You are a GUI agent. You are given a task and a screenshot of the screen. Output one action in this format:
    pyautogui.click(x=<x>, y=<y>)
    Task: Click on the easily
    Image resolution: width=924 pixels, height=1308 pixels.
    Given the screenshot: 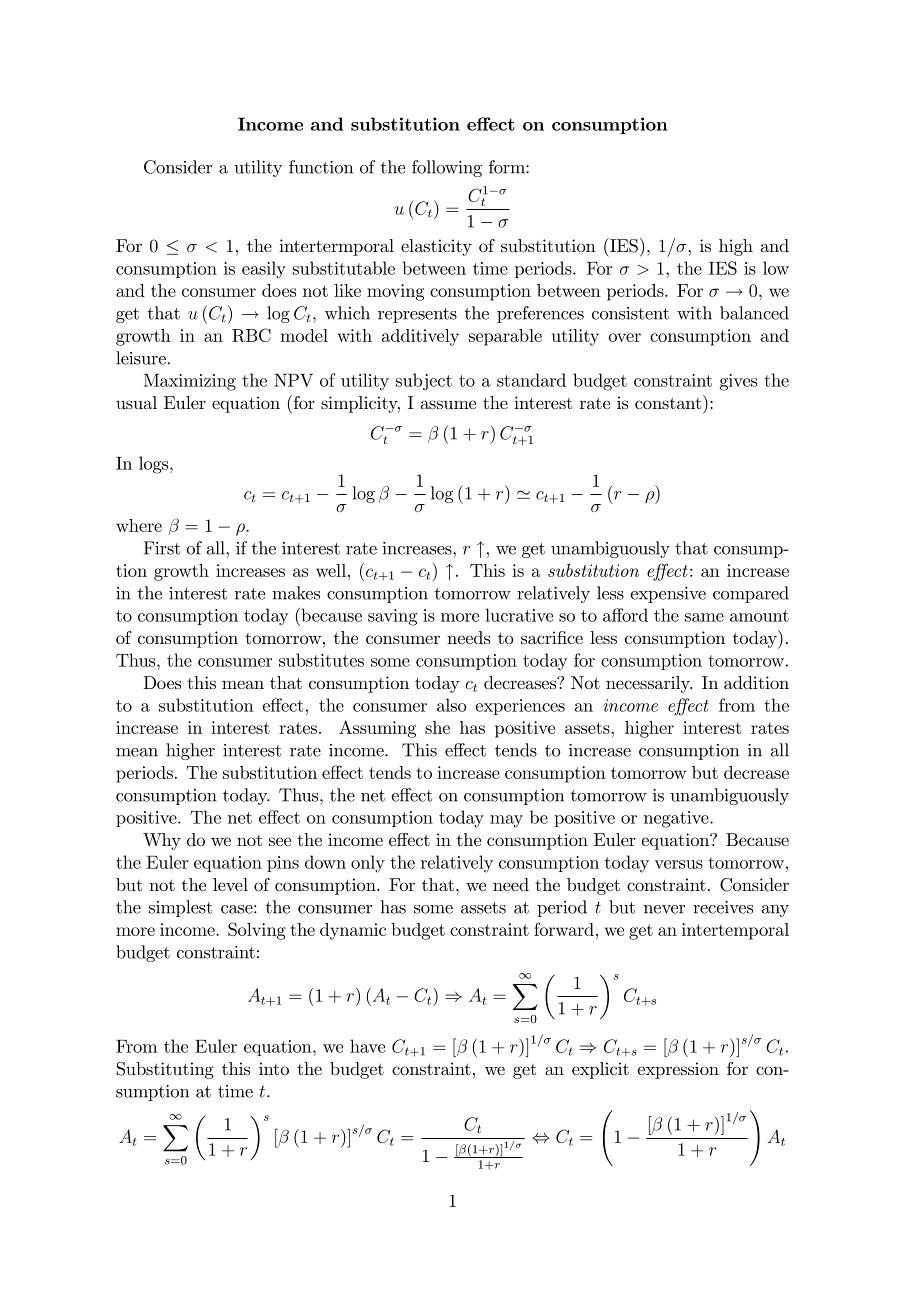 What is the action you would take?
    pyautogui.click(x=264, y=270)
